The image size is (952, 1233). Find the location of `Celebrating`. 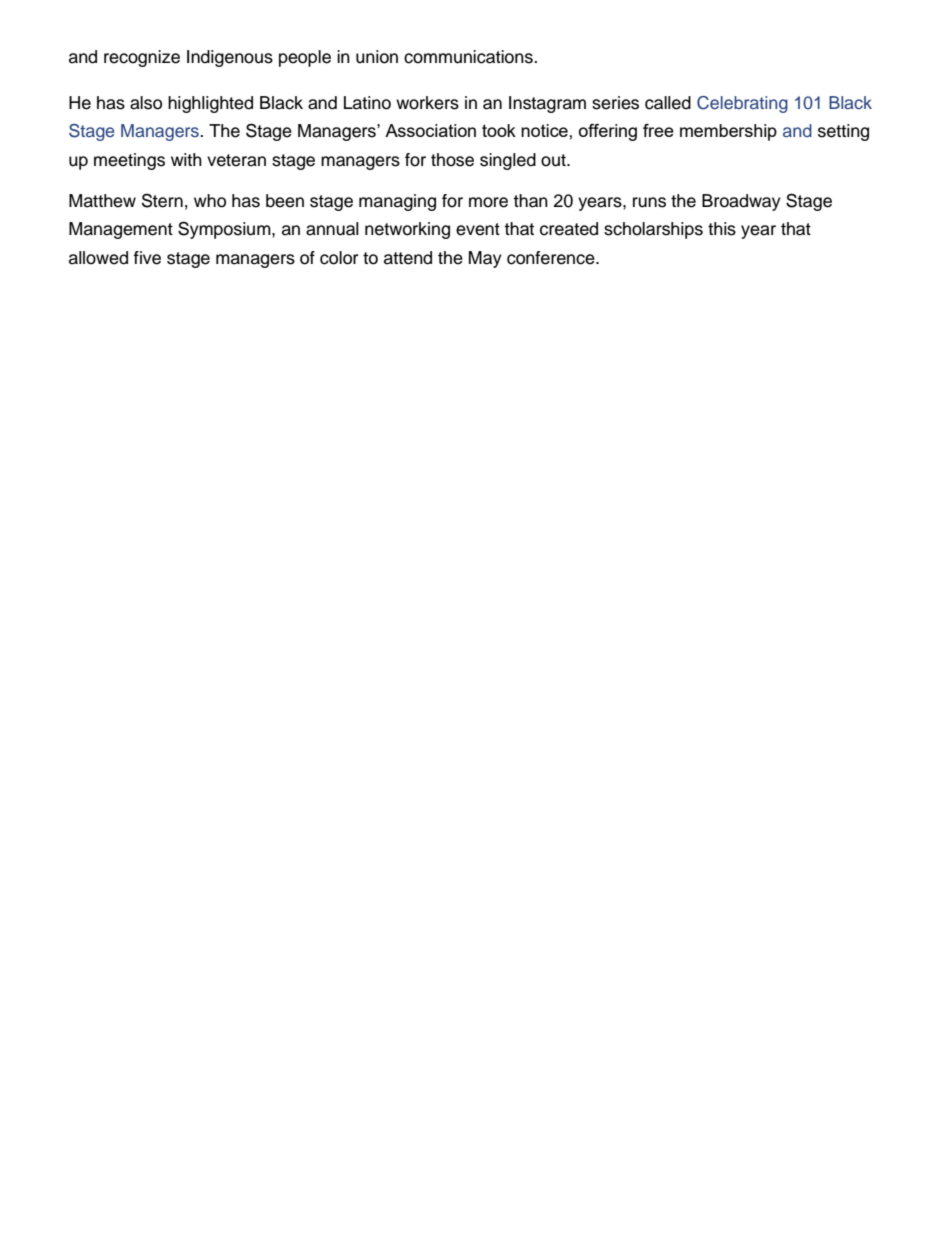

Celebrating is located at coordinates (742, 104).
